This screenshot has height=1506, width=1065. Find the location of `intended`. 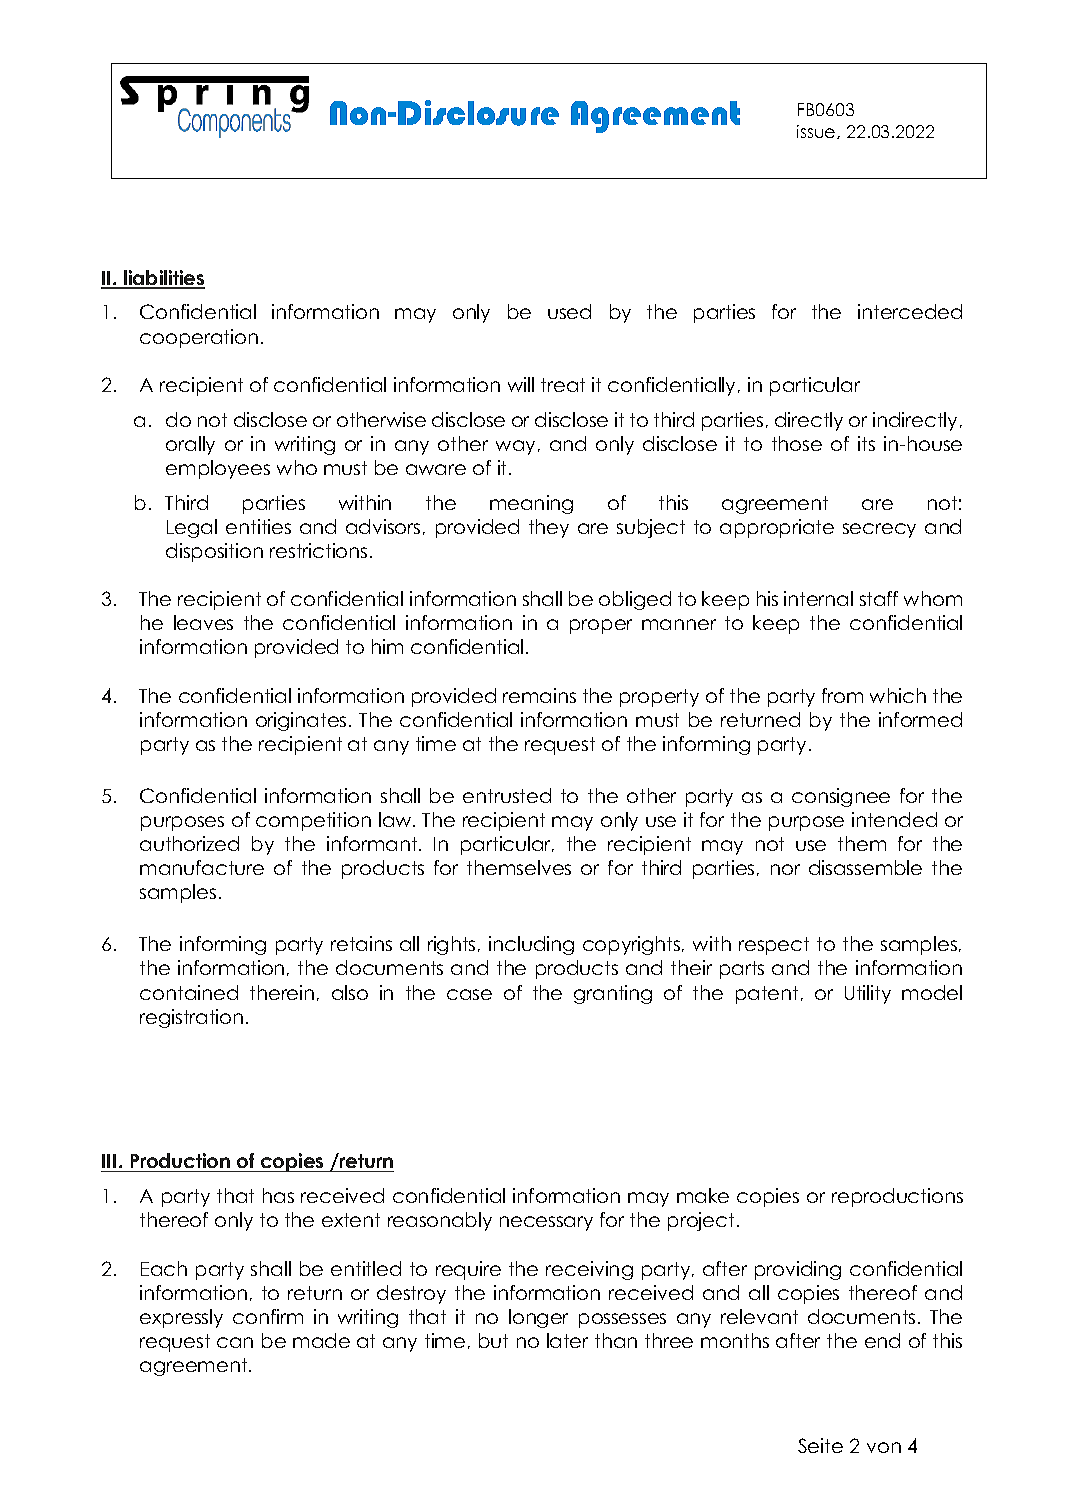

intended is located at coordinates (894, 819).
